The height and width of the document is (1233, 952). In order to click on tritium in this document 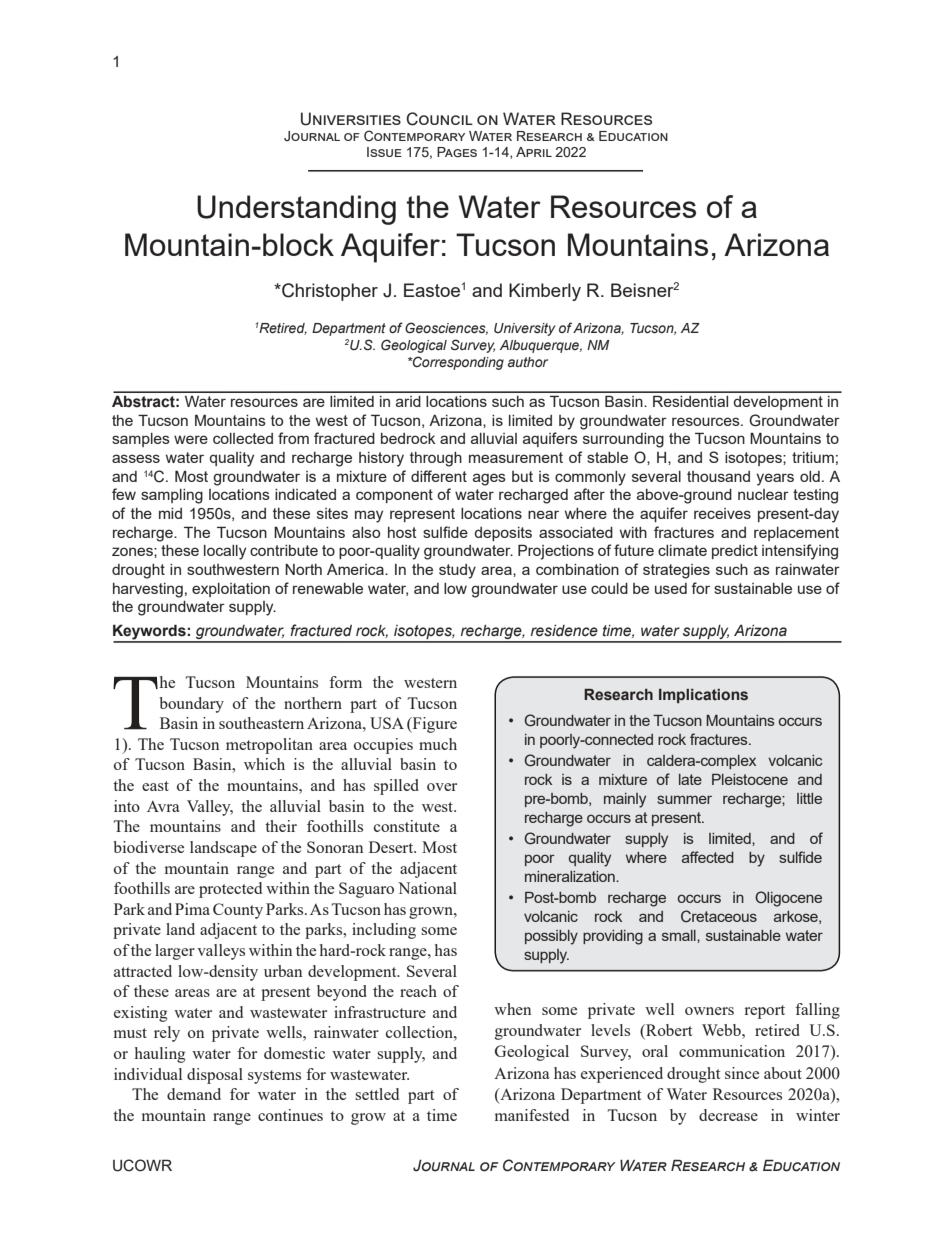, I will do `click(813, 457)`.
